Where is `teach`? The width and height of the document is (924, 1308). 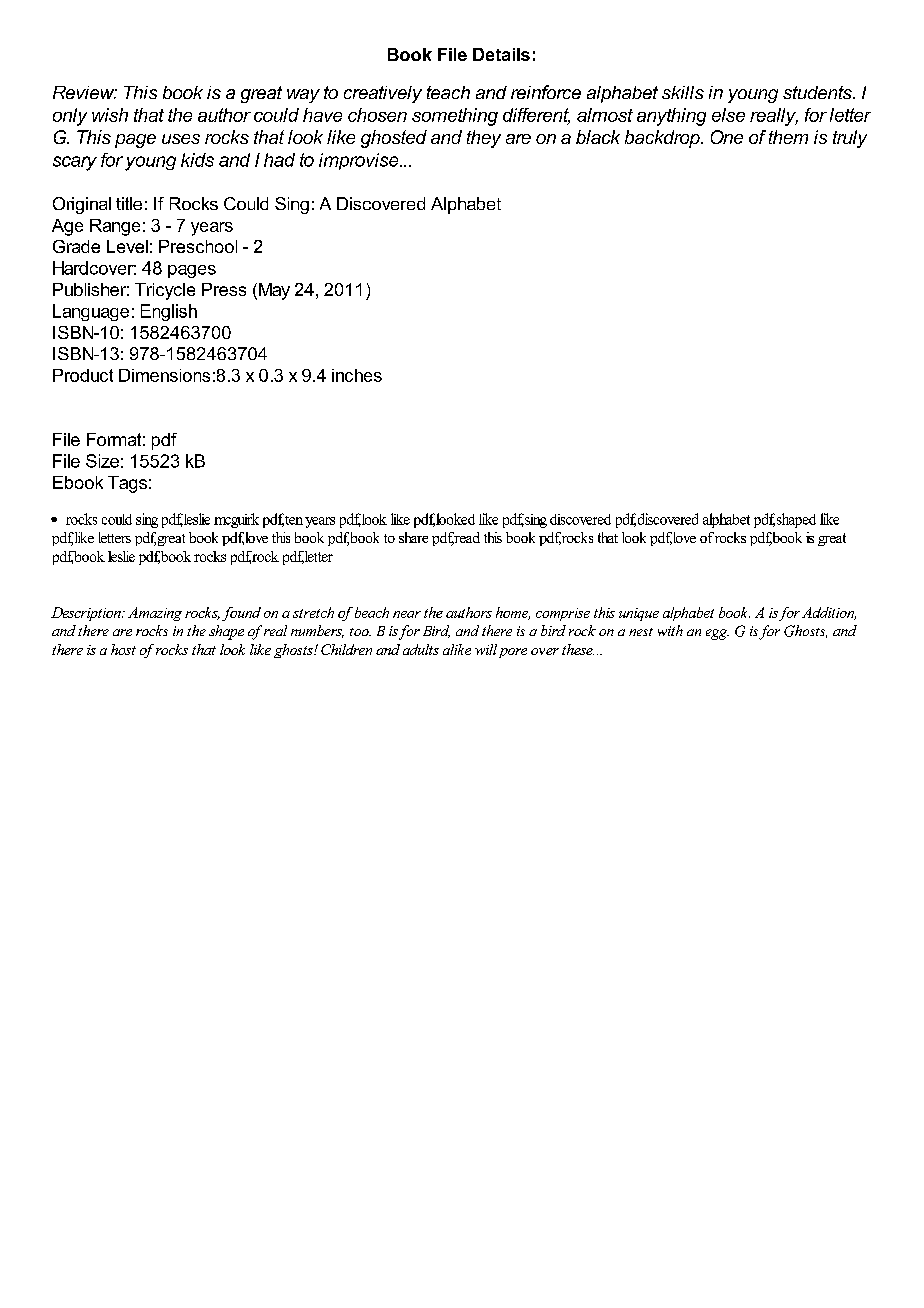 teach is located at coordinates (448, 92).
